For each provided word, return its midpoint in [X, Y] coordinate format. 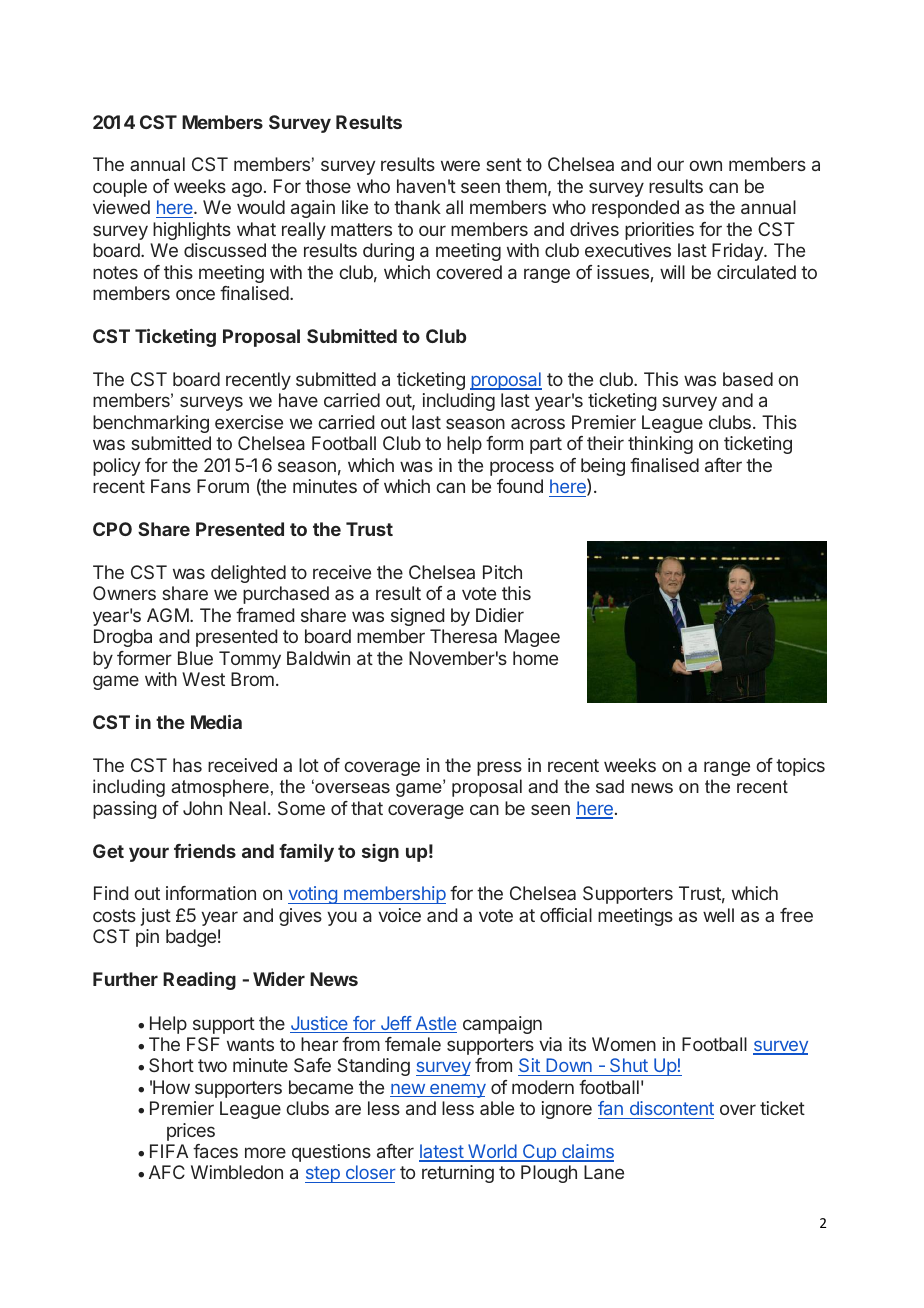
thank [417, 207]
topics [800, 767]
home [535, 658]
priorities [659, 231]
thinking [660, 445]
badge [191, 938]
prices [191, 1132]
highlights [192, 231]
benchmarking [151, 424]
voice [399, 915]
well [718, 915]
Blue [195, 658]
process [522, 468]
